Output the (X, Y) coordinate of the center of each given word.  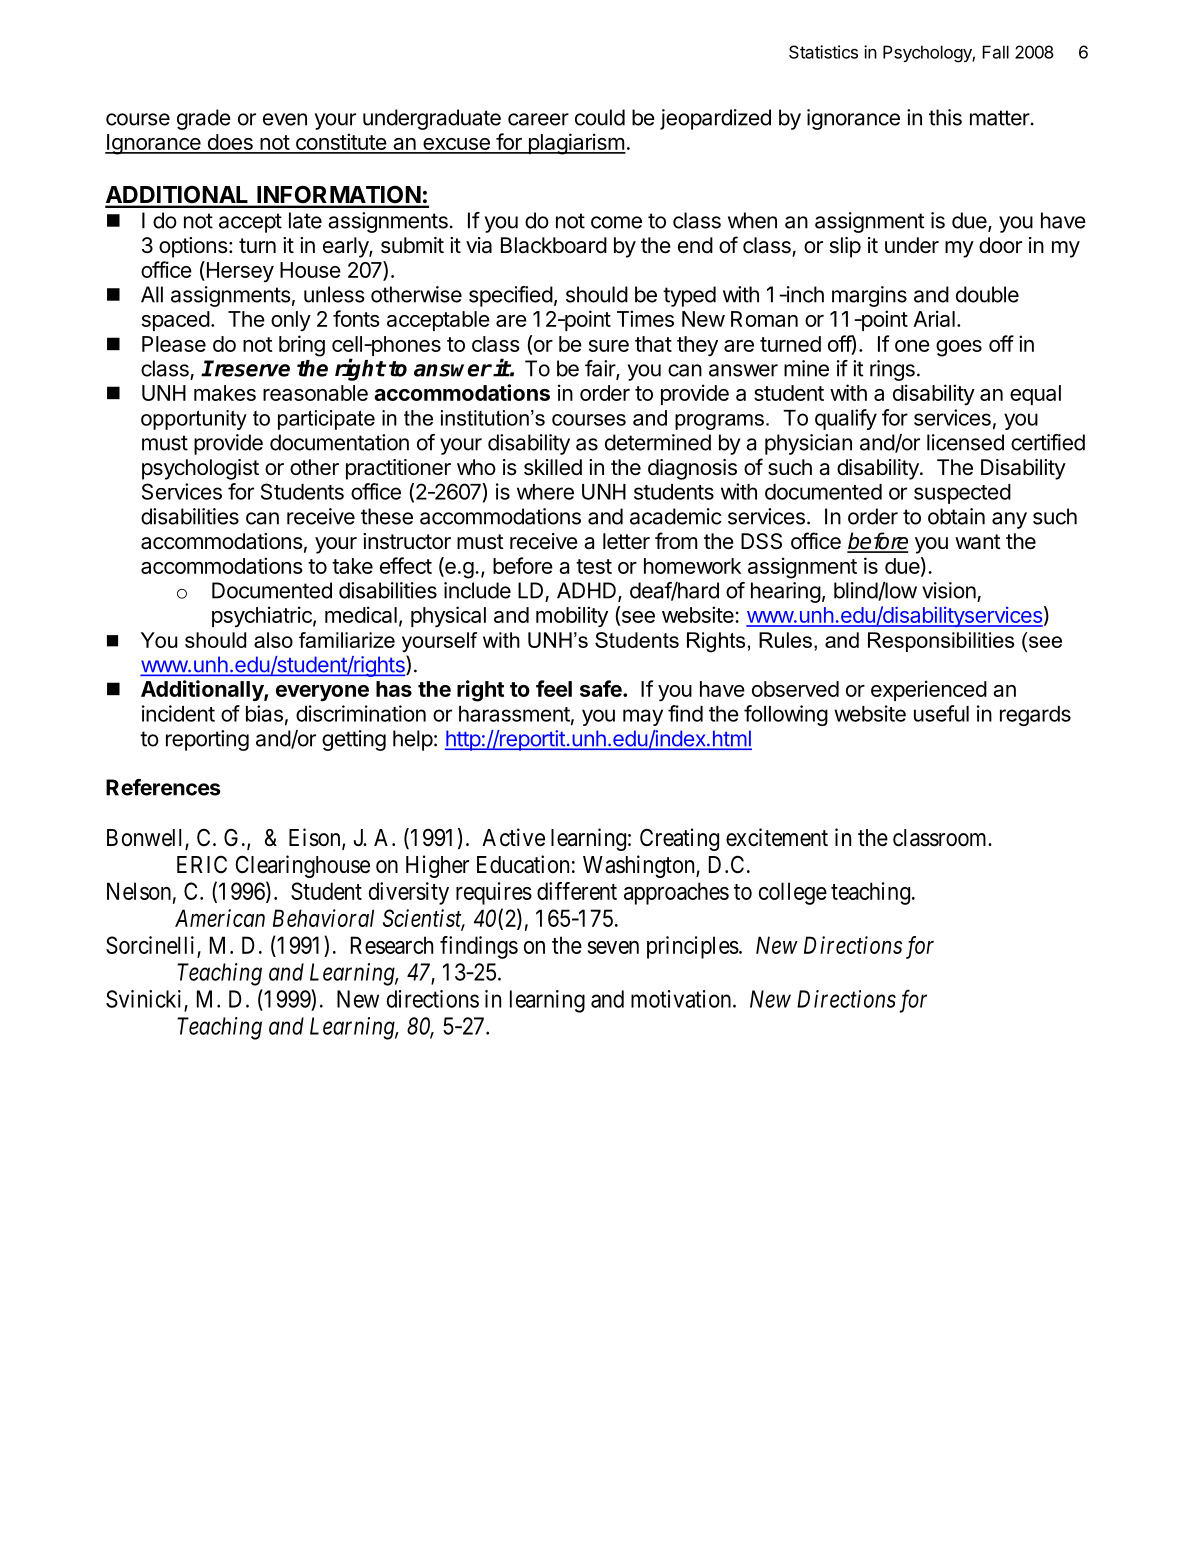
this (945, 117)
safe (602, 688)
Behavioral (323, 918)
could (600, 117)
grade (204, 119)
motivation (682, 999)
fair (601, 369)
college (793, 893)
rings (892, 370)
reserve (251, 369)
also (273, 640)
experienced (929, 690)
